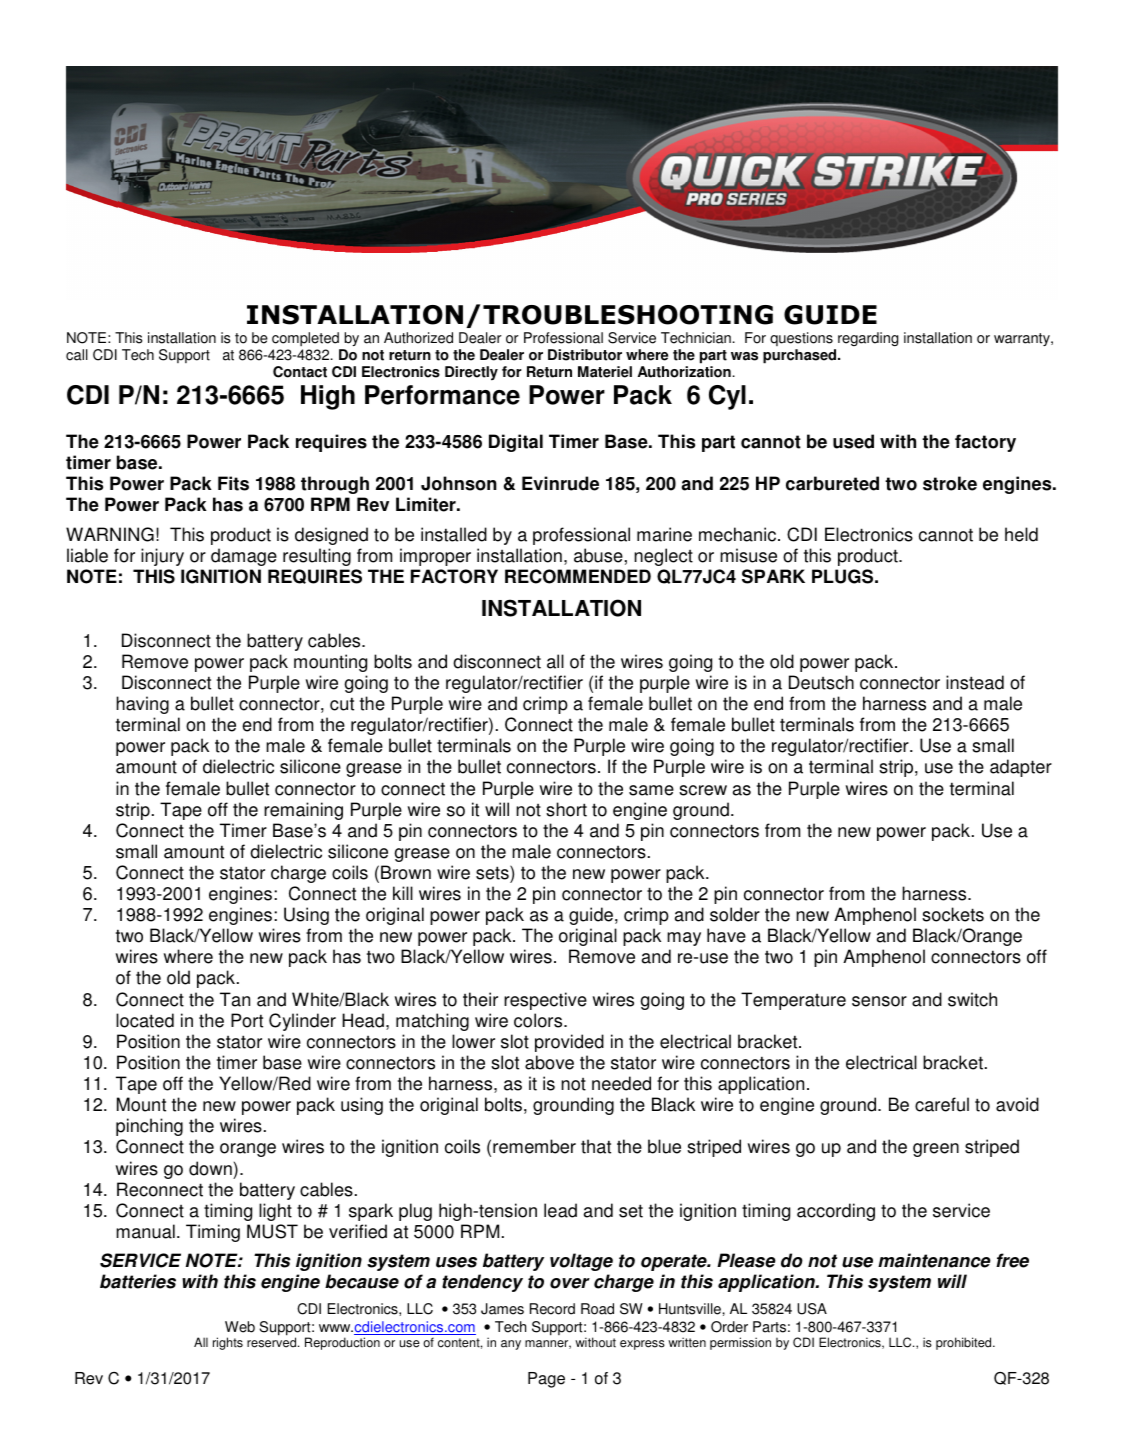  What do you see at coordinates (975, 682) in the image?
I see `instead` at bounding box center [975, 682].
